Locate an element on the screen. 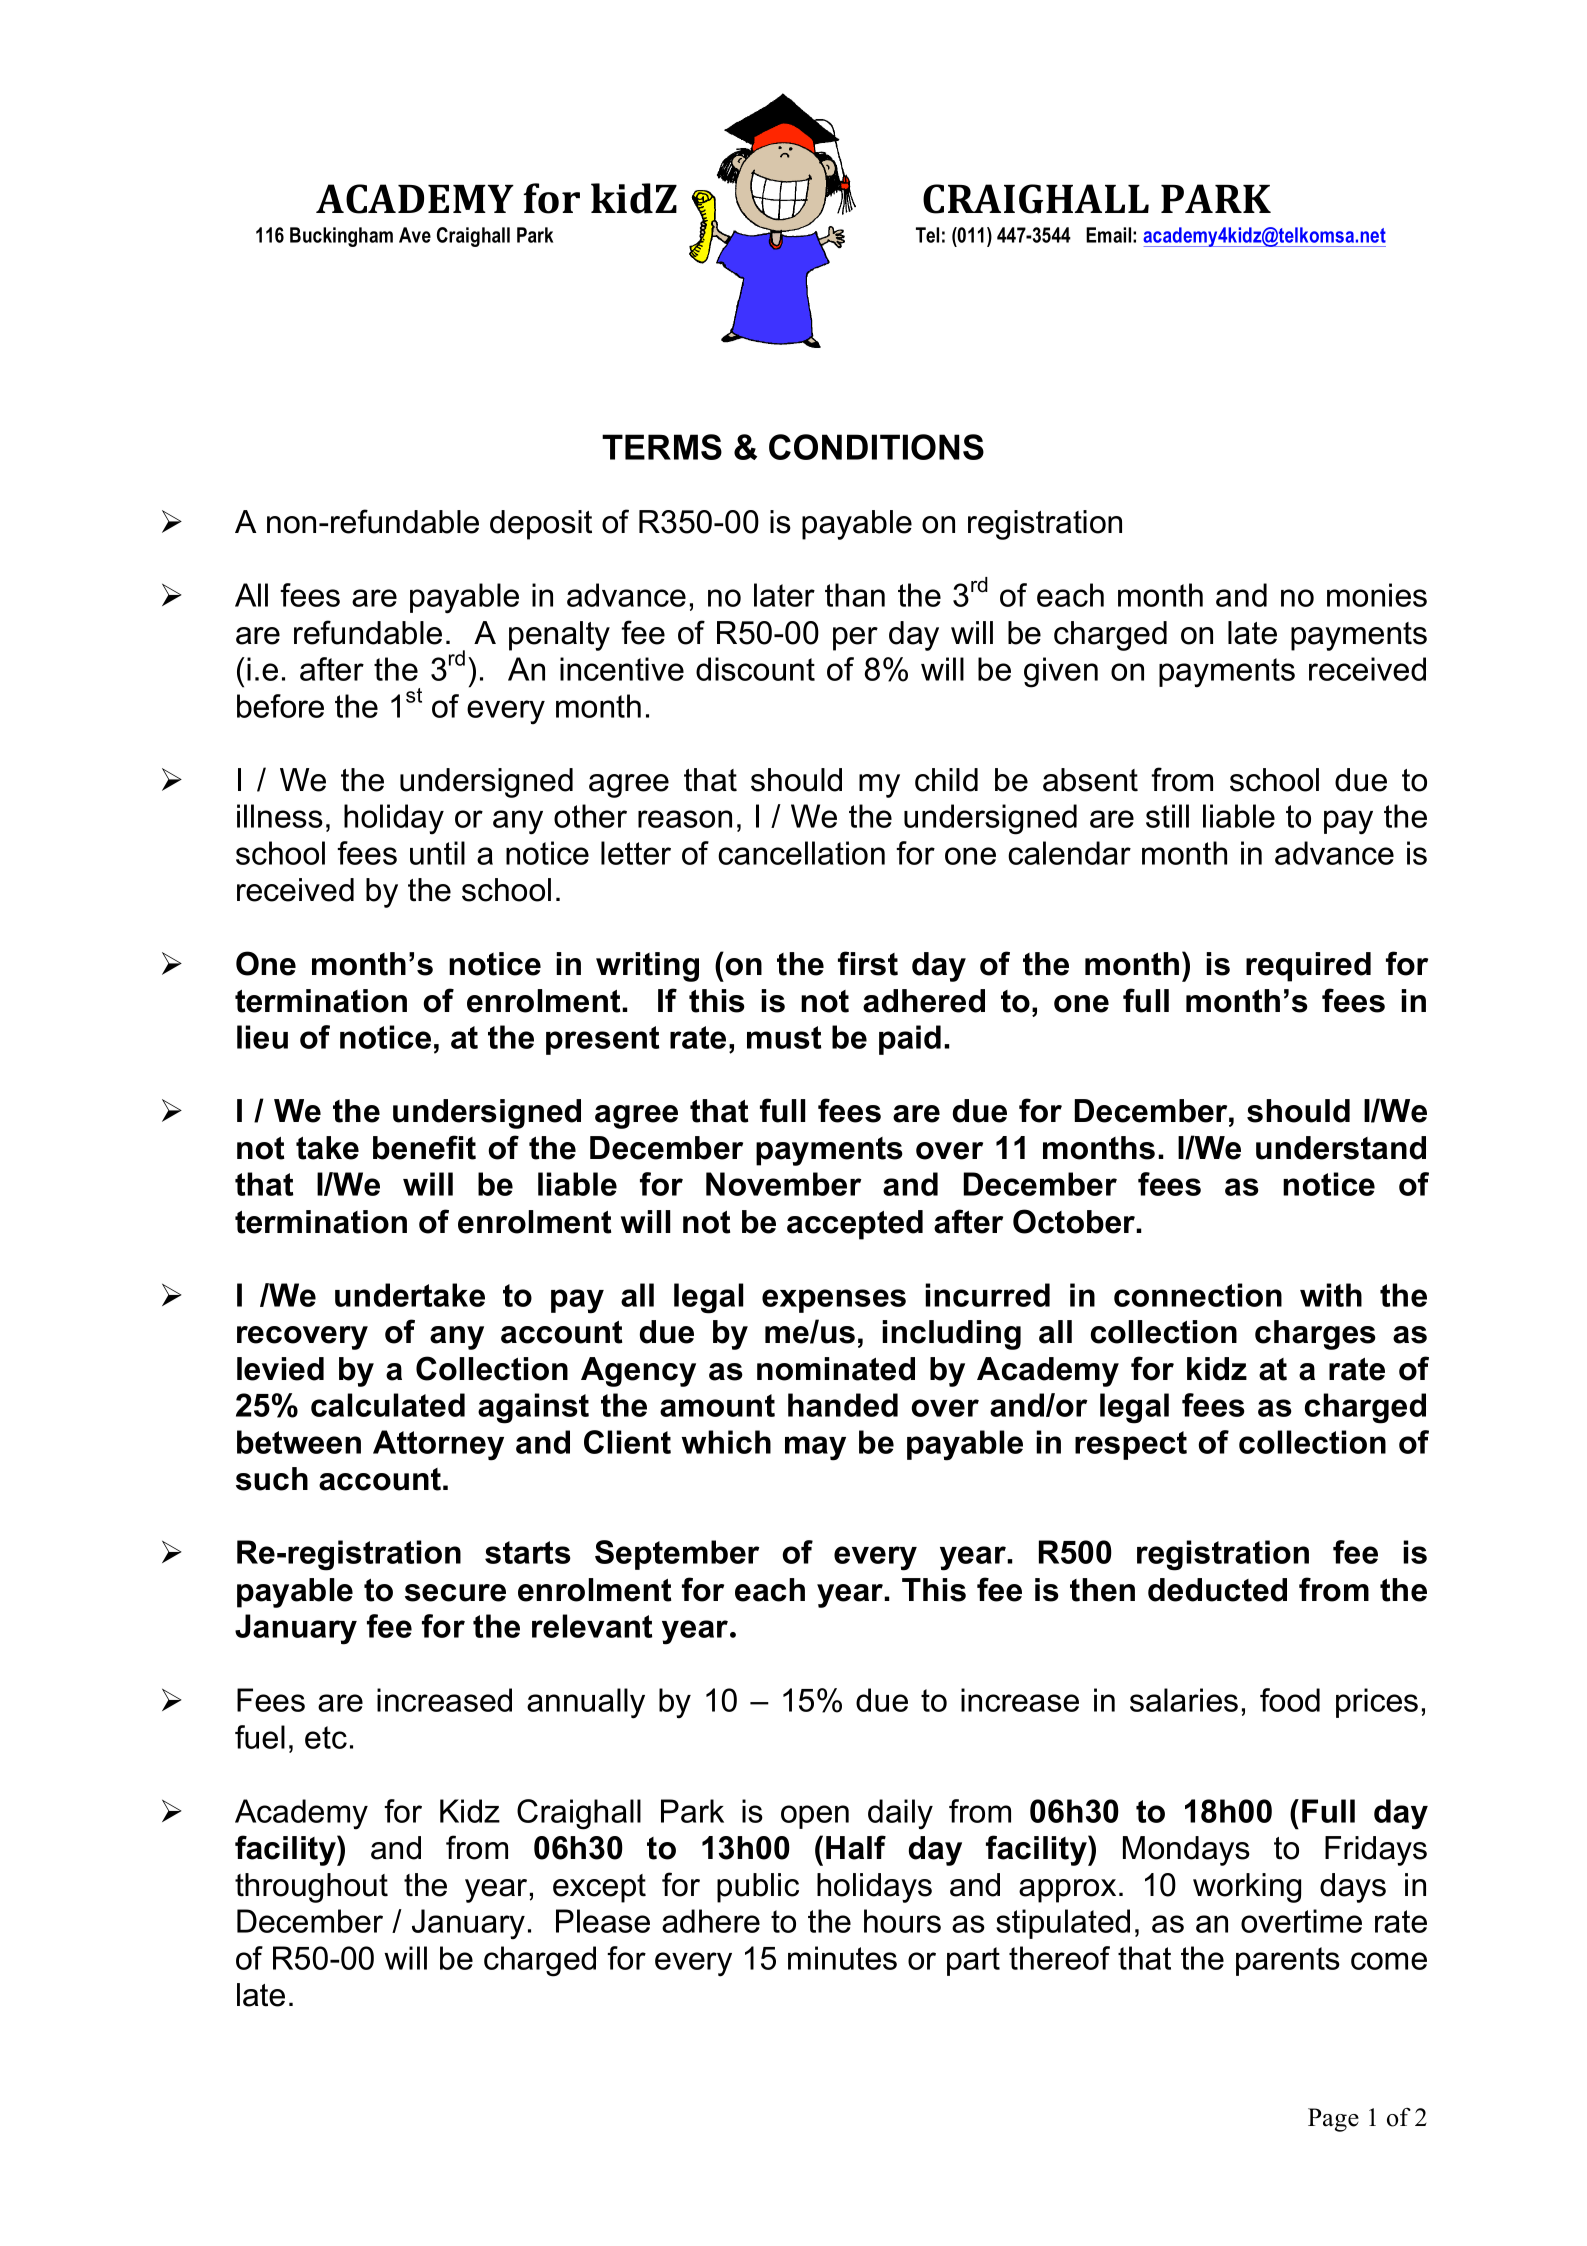  September is located at coordinates (677, 1555).
